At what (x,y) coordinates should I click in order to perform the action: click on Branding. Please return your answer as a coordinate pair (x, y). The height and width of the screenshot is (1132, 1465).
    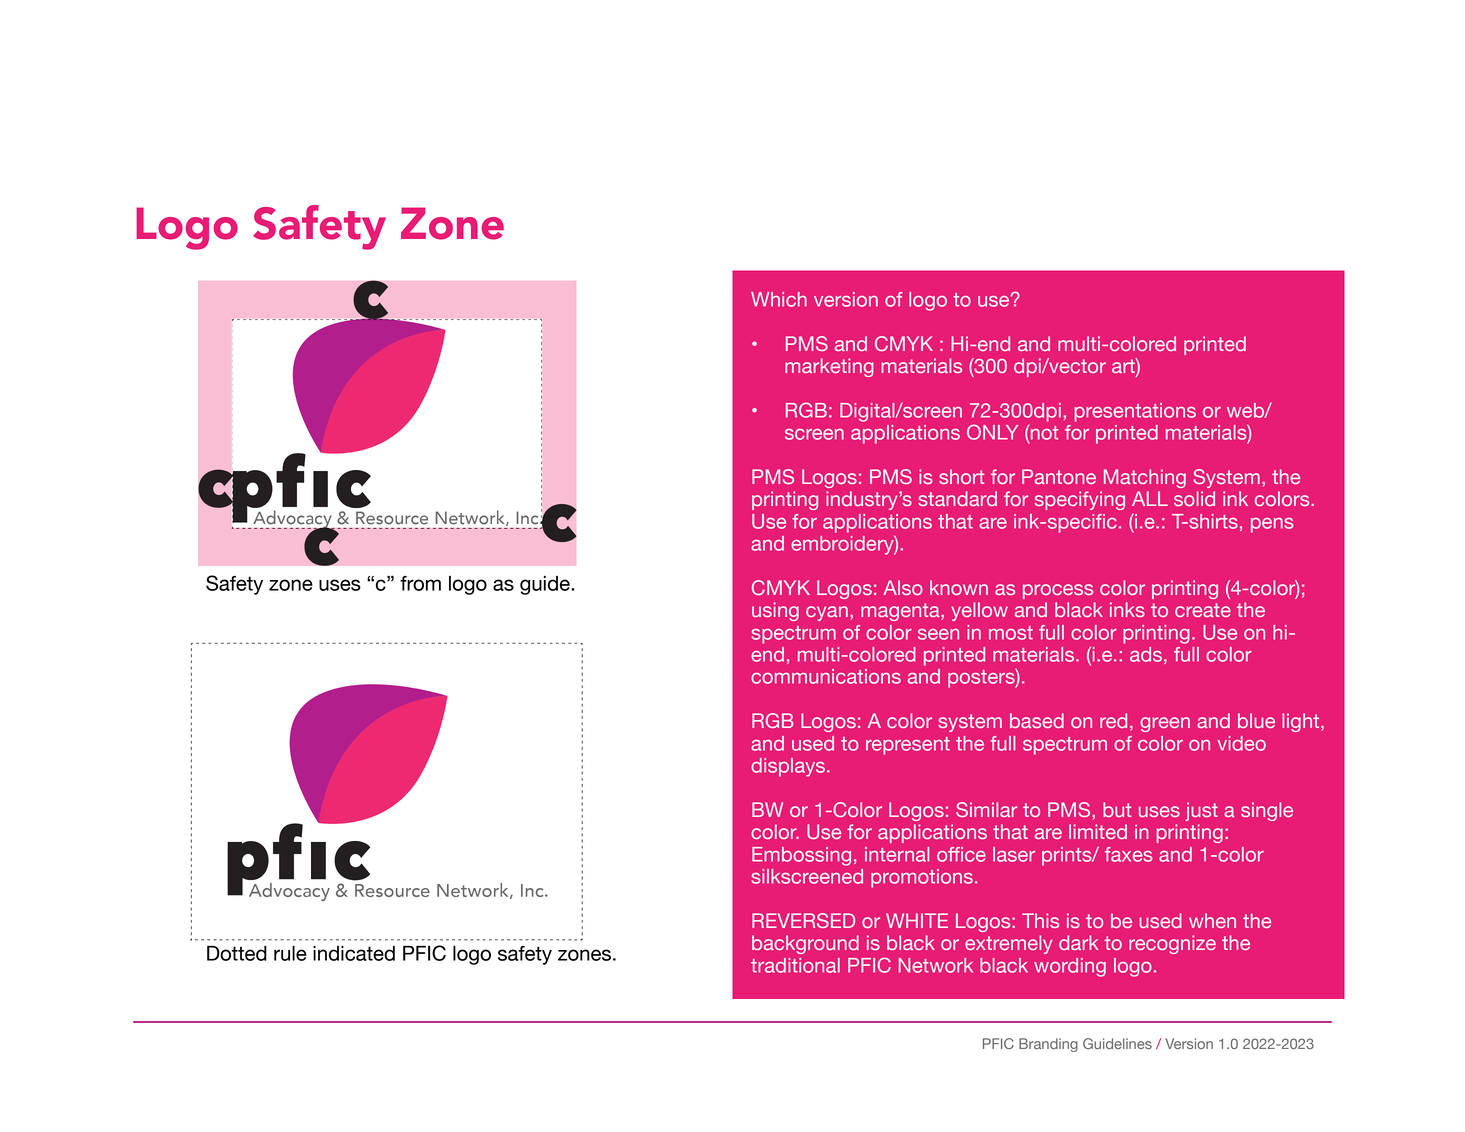
    Looking at the image, I should click on (1048, 1045).
